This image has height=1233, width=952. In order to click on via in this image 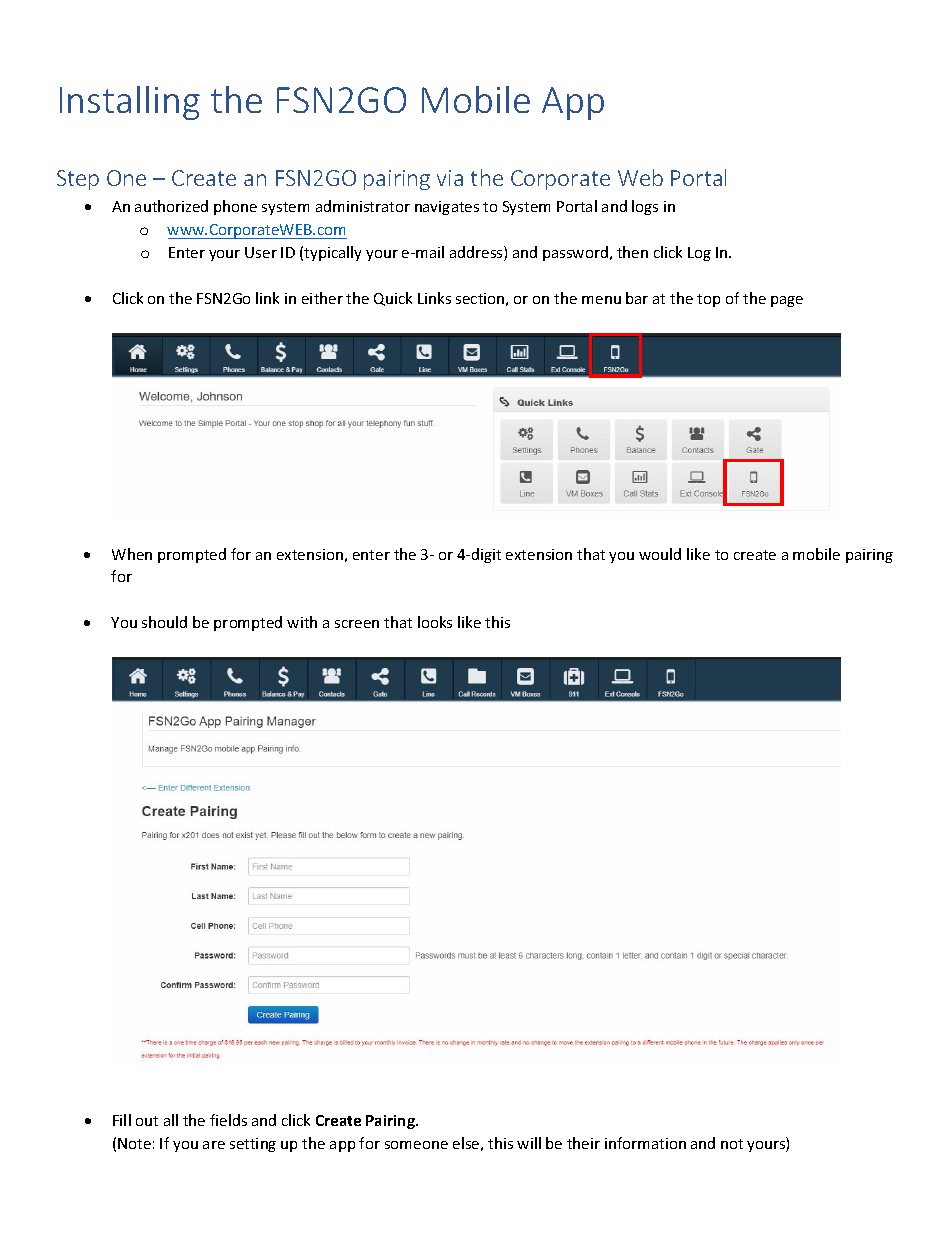, I will do `click(450, 178)`.
